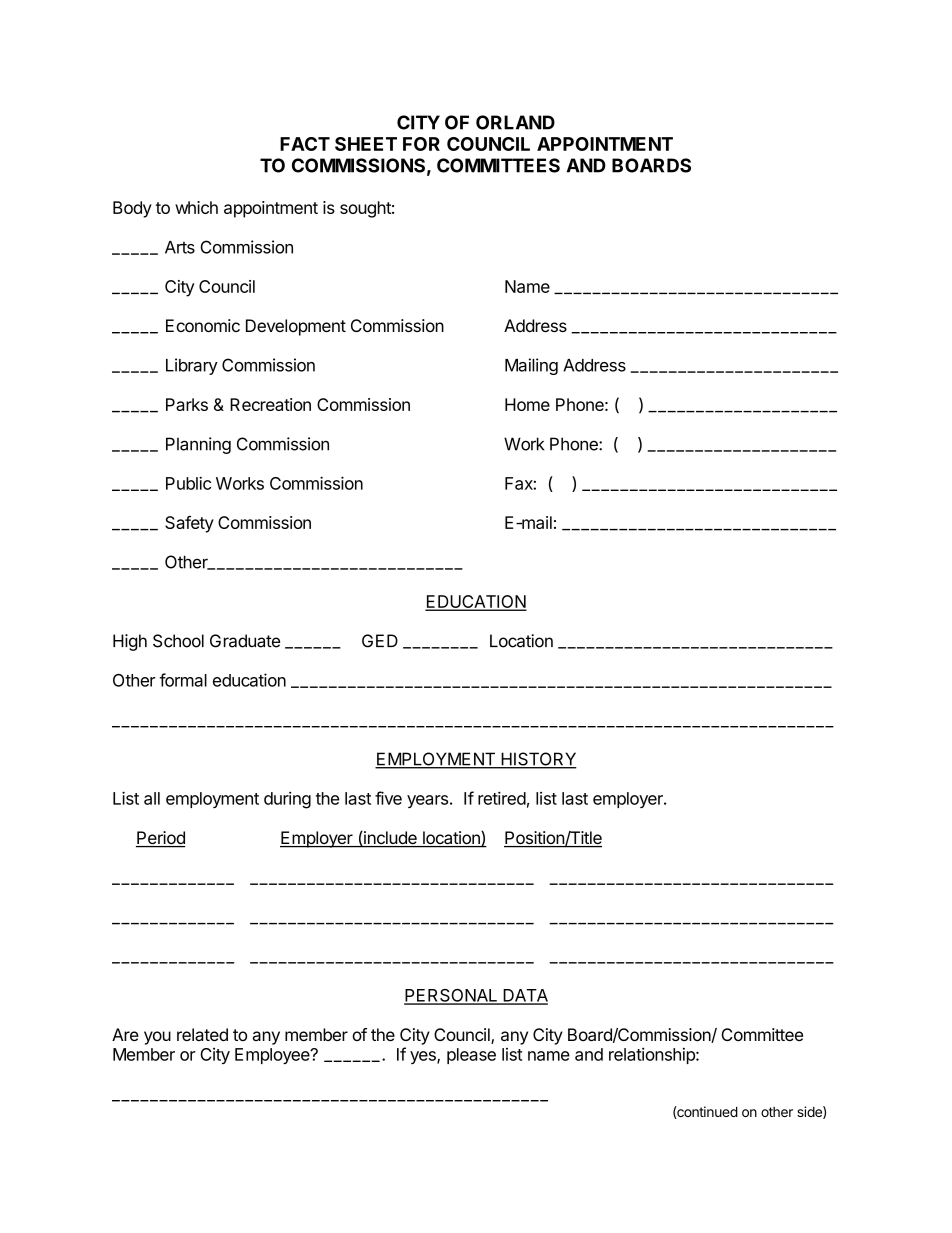 This page has width=952, height=1233. I want to click on SHEET, so click(366, 144).
